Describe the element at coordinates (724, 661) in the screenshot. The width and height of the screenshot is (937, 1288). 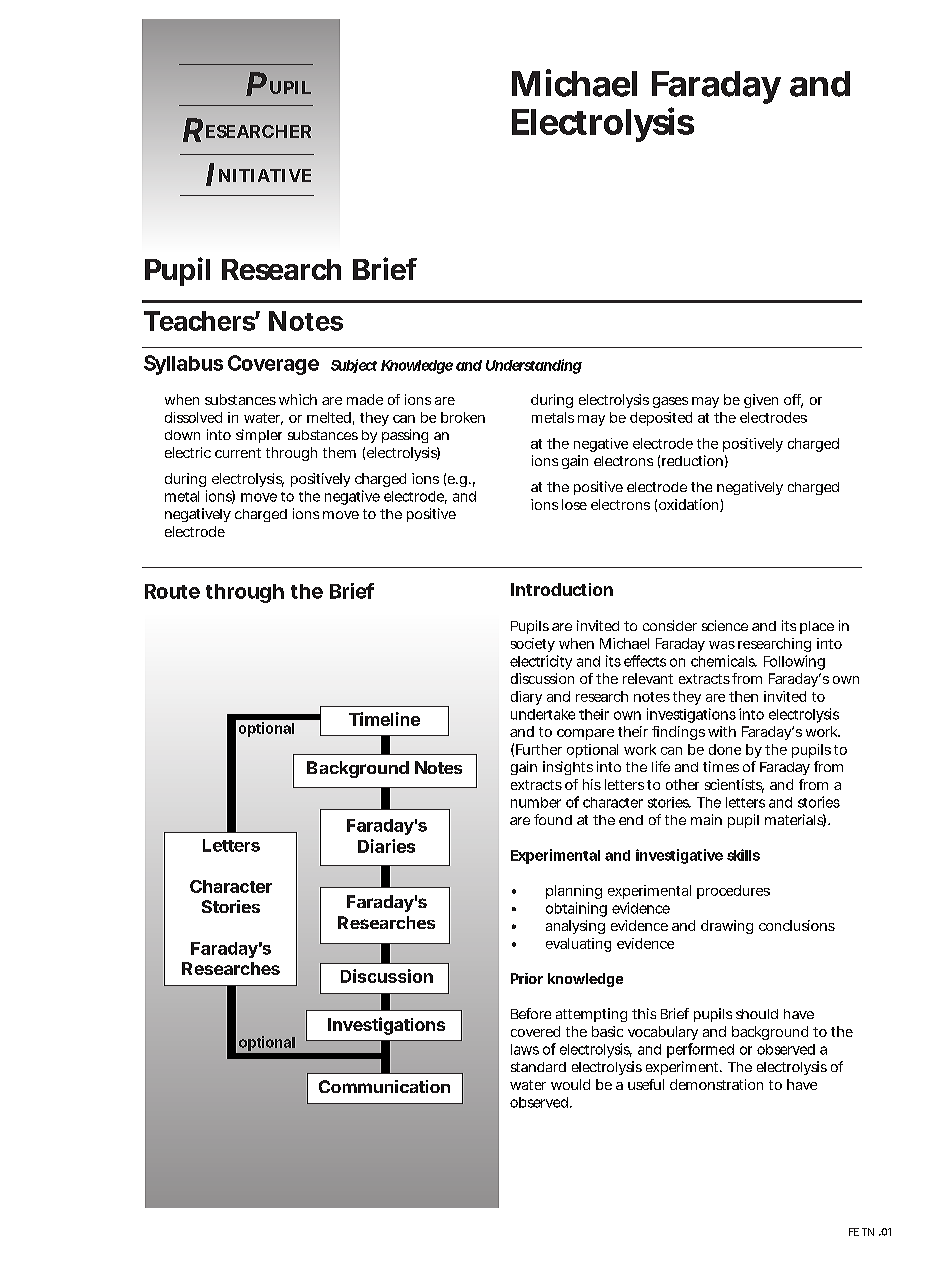
I see `chemicals` at that location.
